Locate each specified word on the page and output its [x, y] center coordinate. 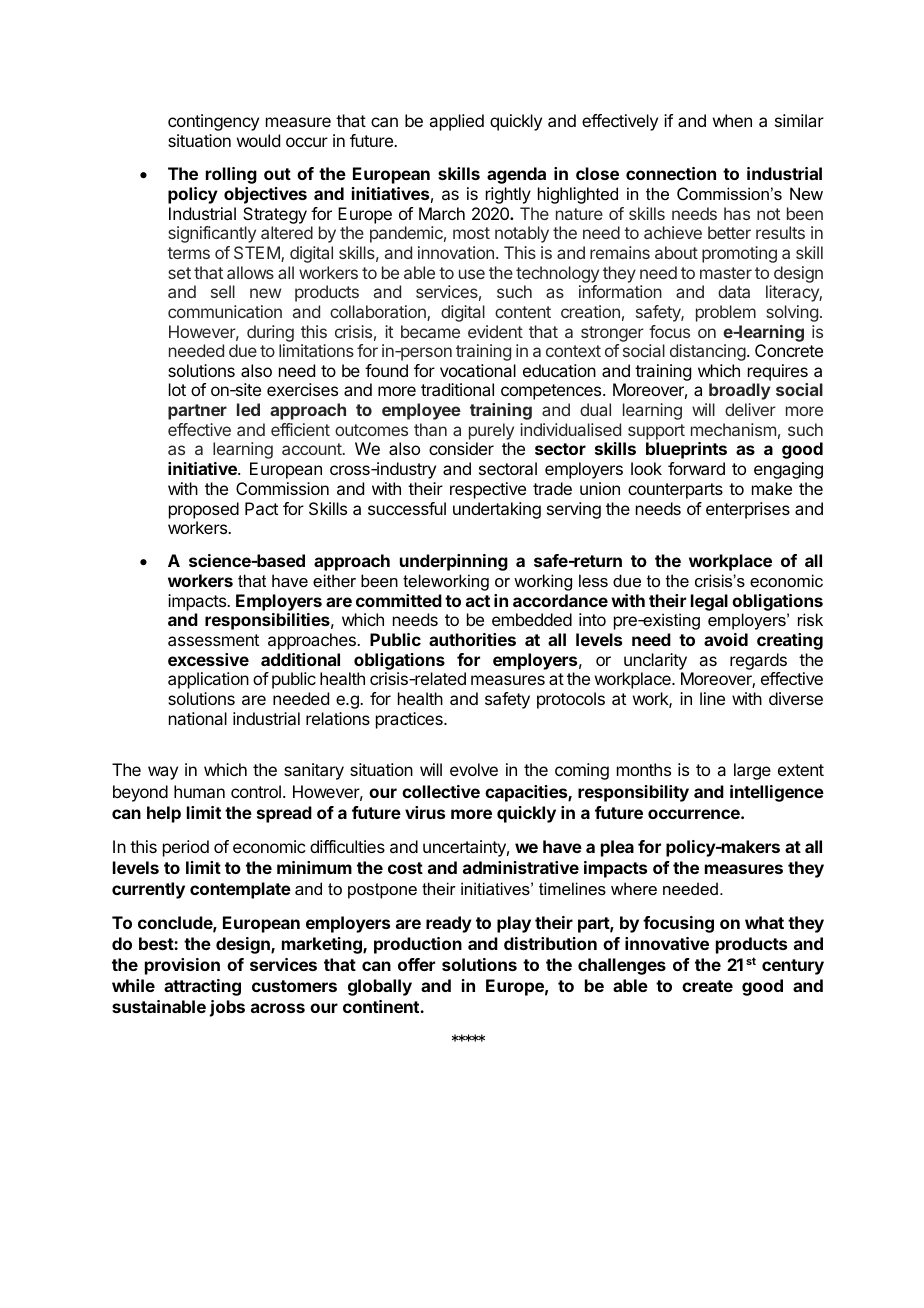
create [707, 986]
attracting [202, 987]
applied [456, 122]
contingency [213, 122]
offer [416, 964]
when [732, 120]
